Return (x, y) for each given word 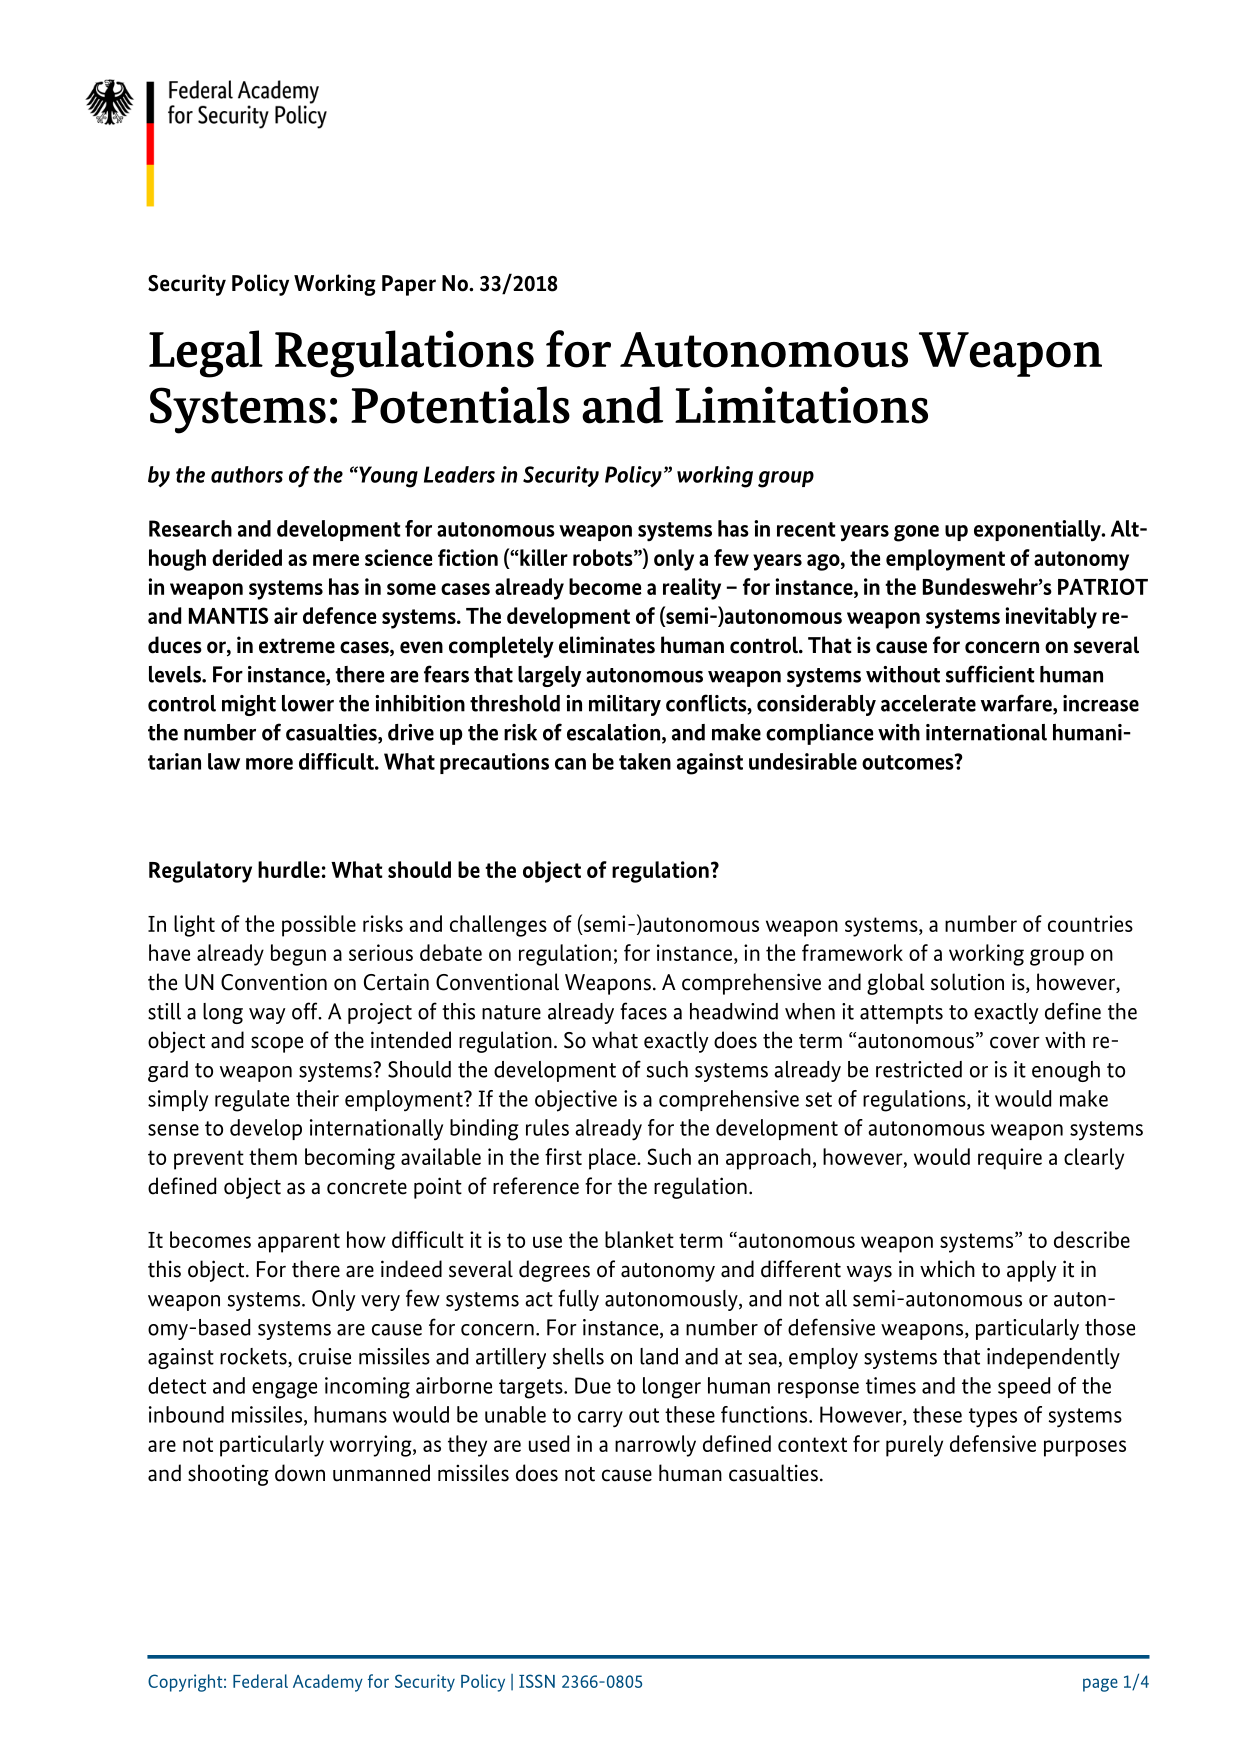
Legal (206, 354)
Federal (260, 1681)
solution (967, 982)
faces (643, 1011)
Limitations (801, 405)
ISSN (537, 1681)
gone (916, 533)
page (1100, 1685)
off (306, 1011)
